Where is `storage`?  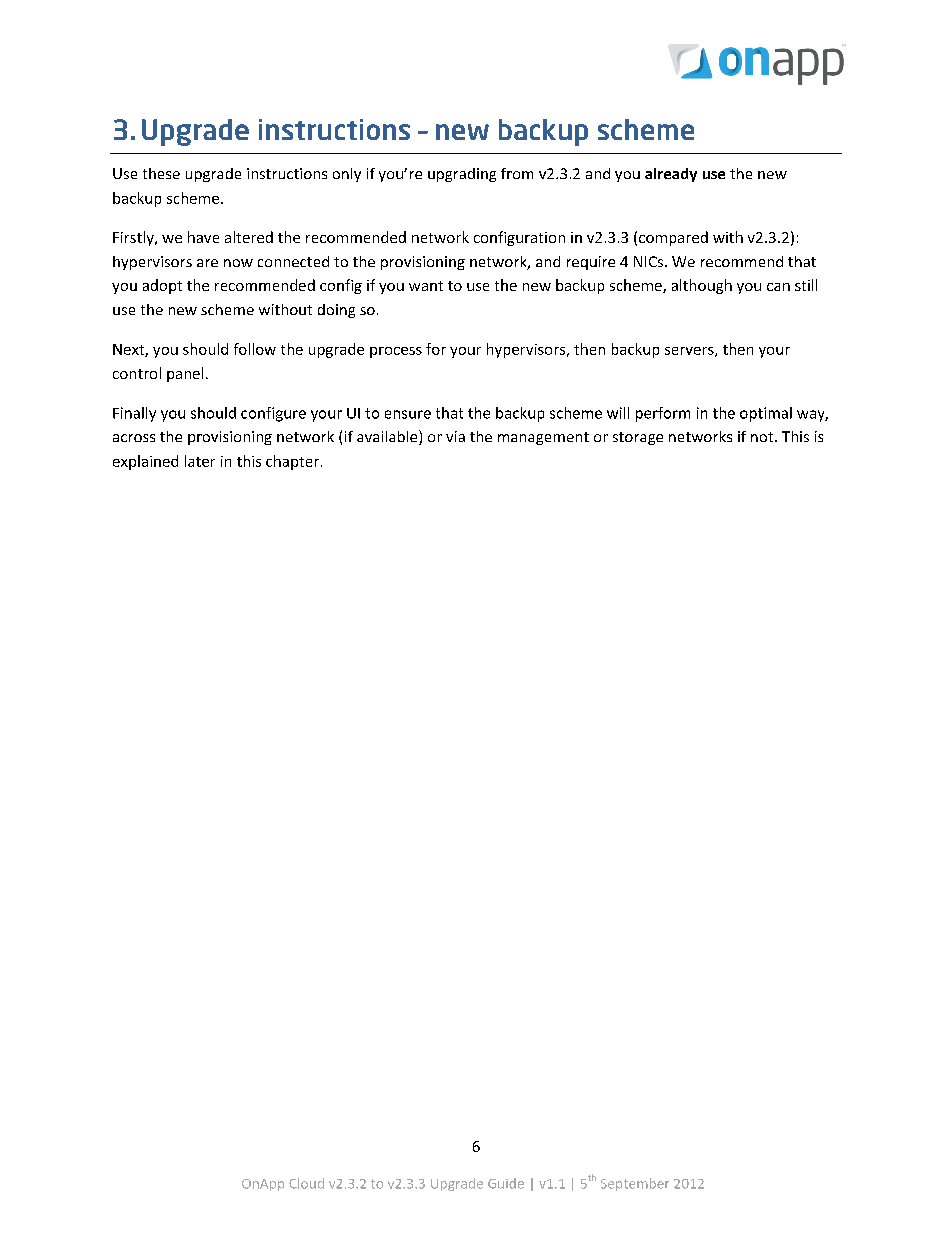
storage is located at coordinates (638, 438).
